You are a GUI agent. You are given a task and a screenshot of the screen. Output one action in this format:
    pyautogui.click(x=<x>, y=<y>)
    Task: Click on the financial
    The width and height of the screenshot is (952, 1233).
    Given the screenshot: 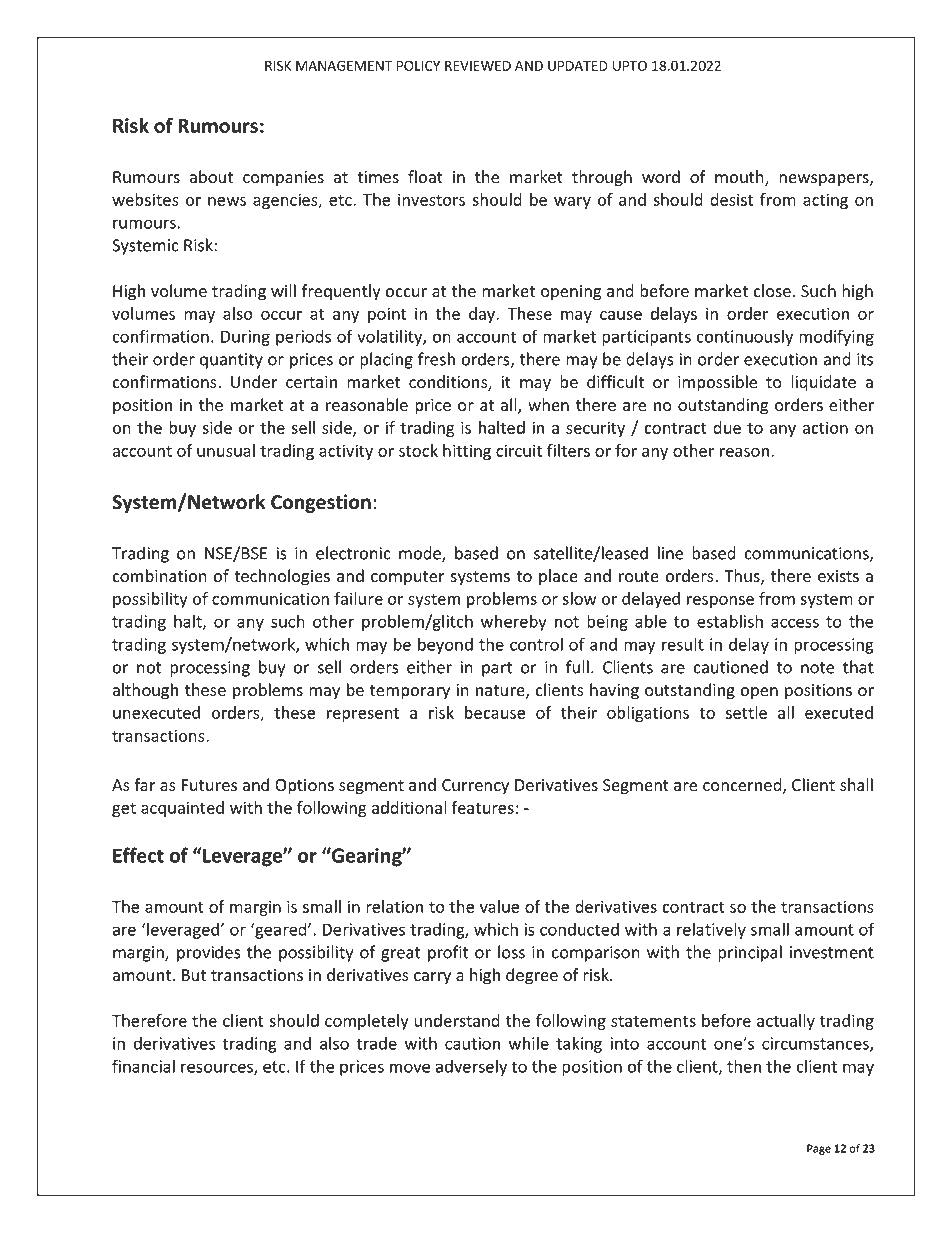 What is the action you would take?
    pyautogui.click(x=143, y=1066)
